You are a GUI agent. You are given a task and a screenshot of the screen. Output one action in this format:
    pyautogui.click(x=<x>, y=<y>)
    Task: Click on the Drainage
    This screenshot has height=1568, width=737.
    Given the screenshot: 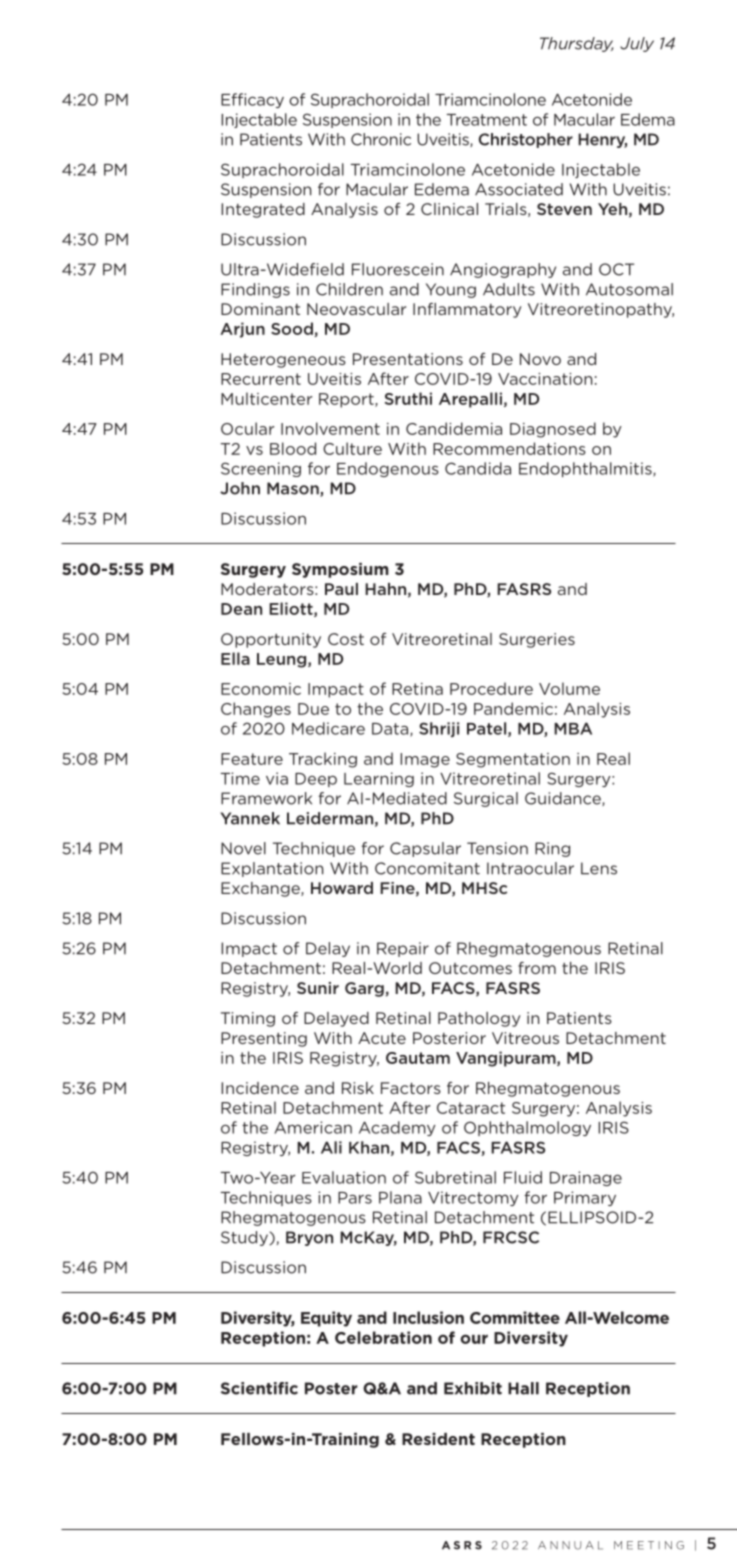 What is the action you would take?
    pyautogui.click(x=586, y=1178)
